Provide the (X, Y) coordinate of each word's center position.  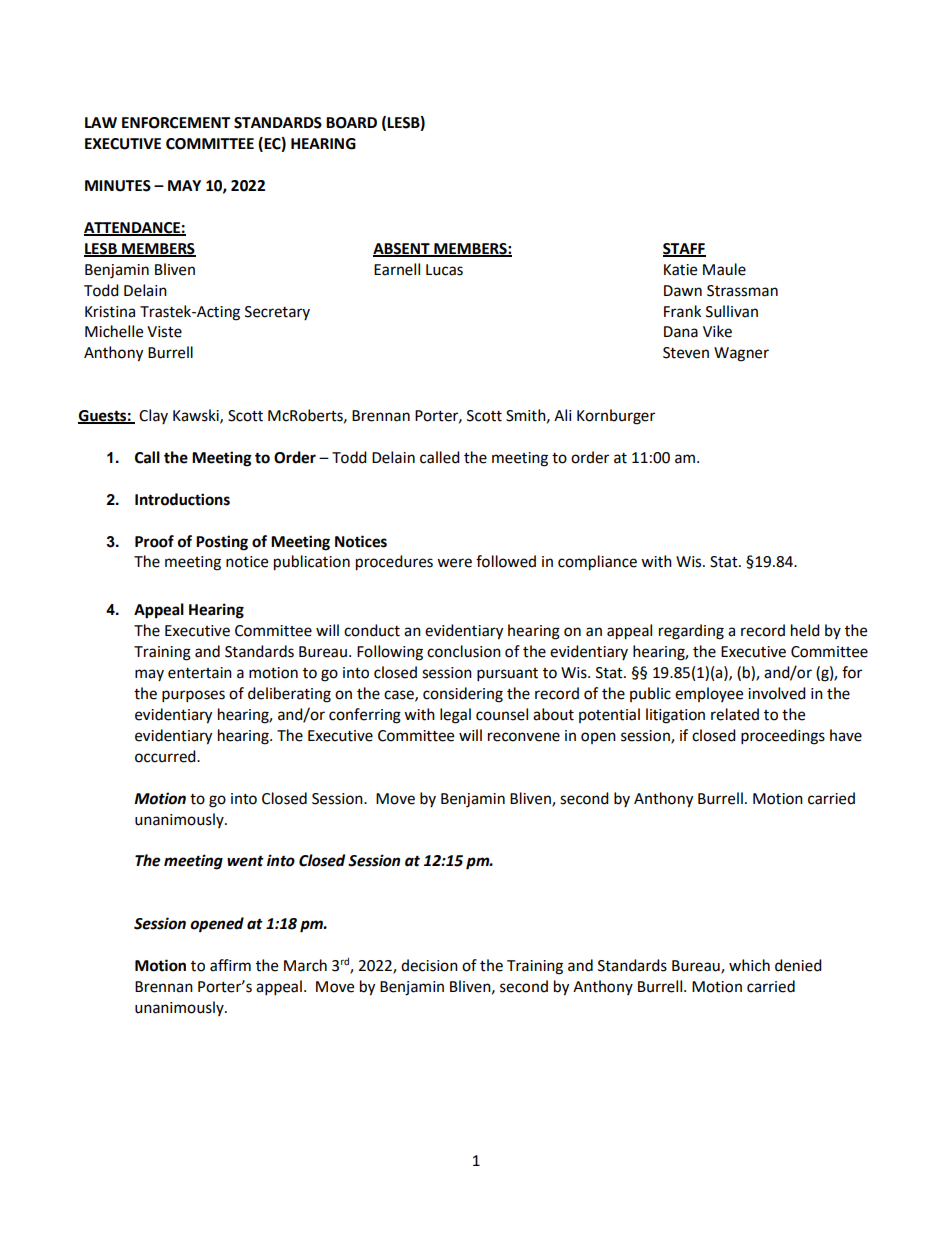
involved (777, 693)
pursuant (507, 675)
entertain (200, 673)
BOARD (351, 123)
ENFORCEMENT (176, 123)
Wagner (741, 354)
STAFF (684, 249)
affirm (230, 965)
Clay (153, 416)
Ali (563, 415)
